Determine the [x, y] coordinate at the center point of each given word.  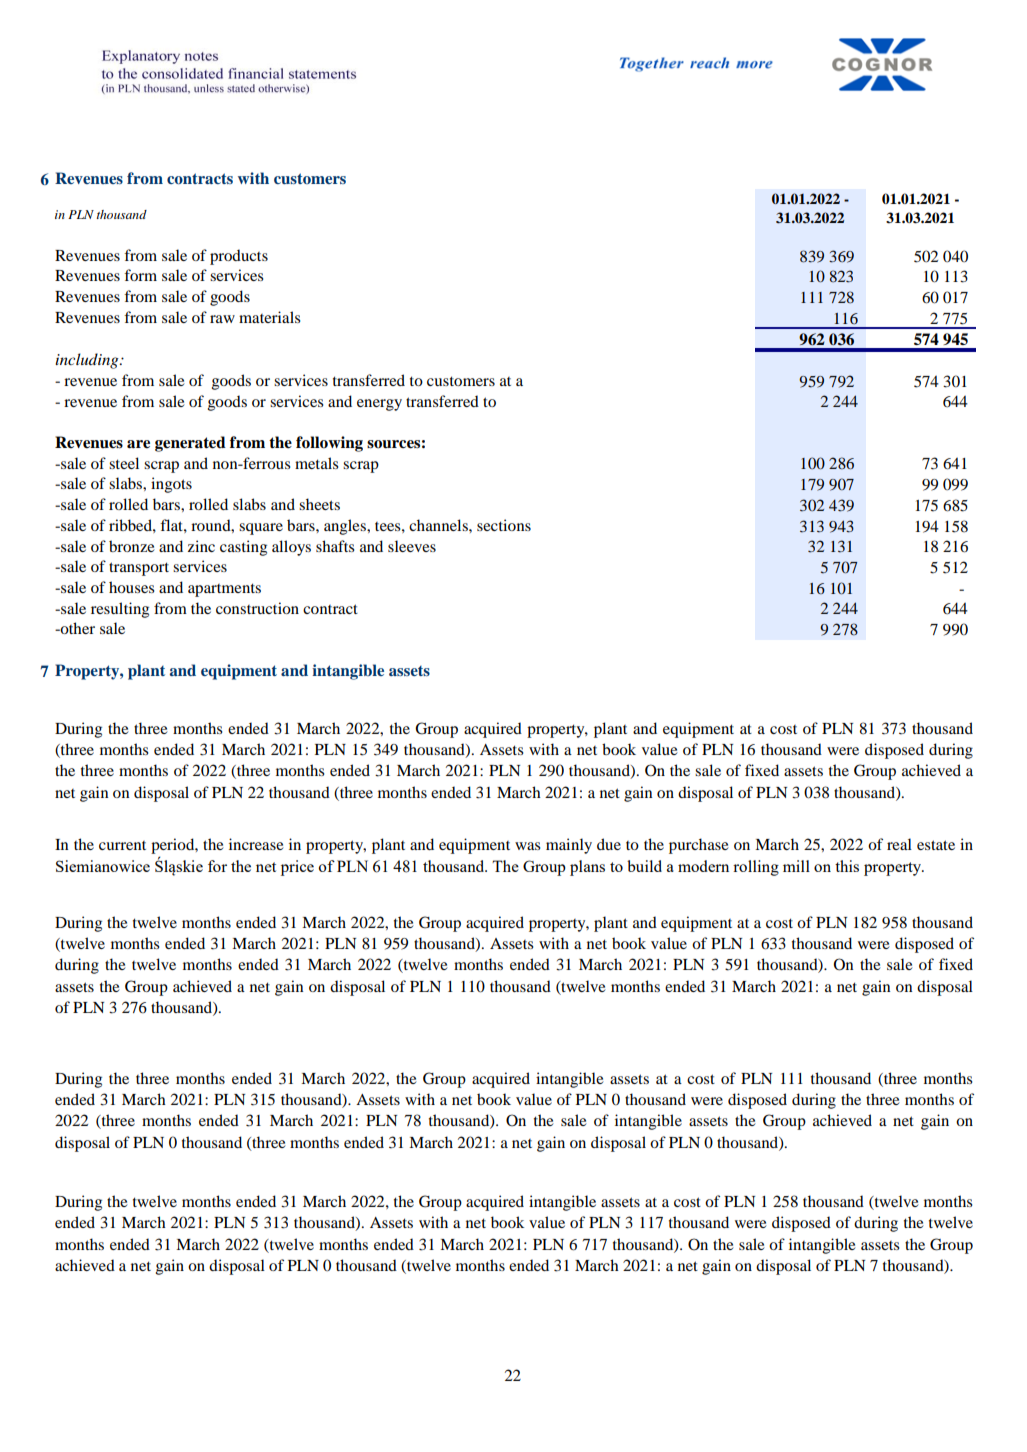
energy [379, 405]
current [122, 845]
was [528, 846]
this [847, 866]
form [140, 275]
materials [270, 317]
